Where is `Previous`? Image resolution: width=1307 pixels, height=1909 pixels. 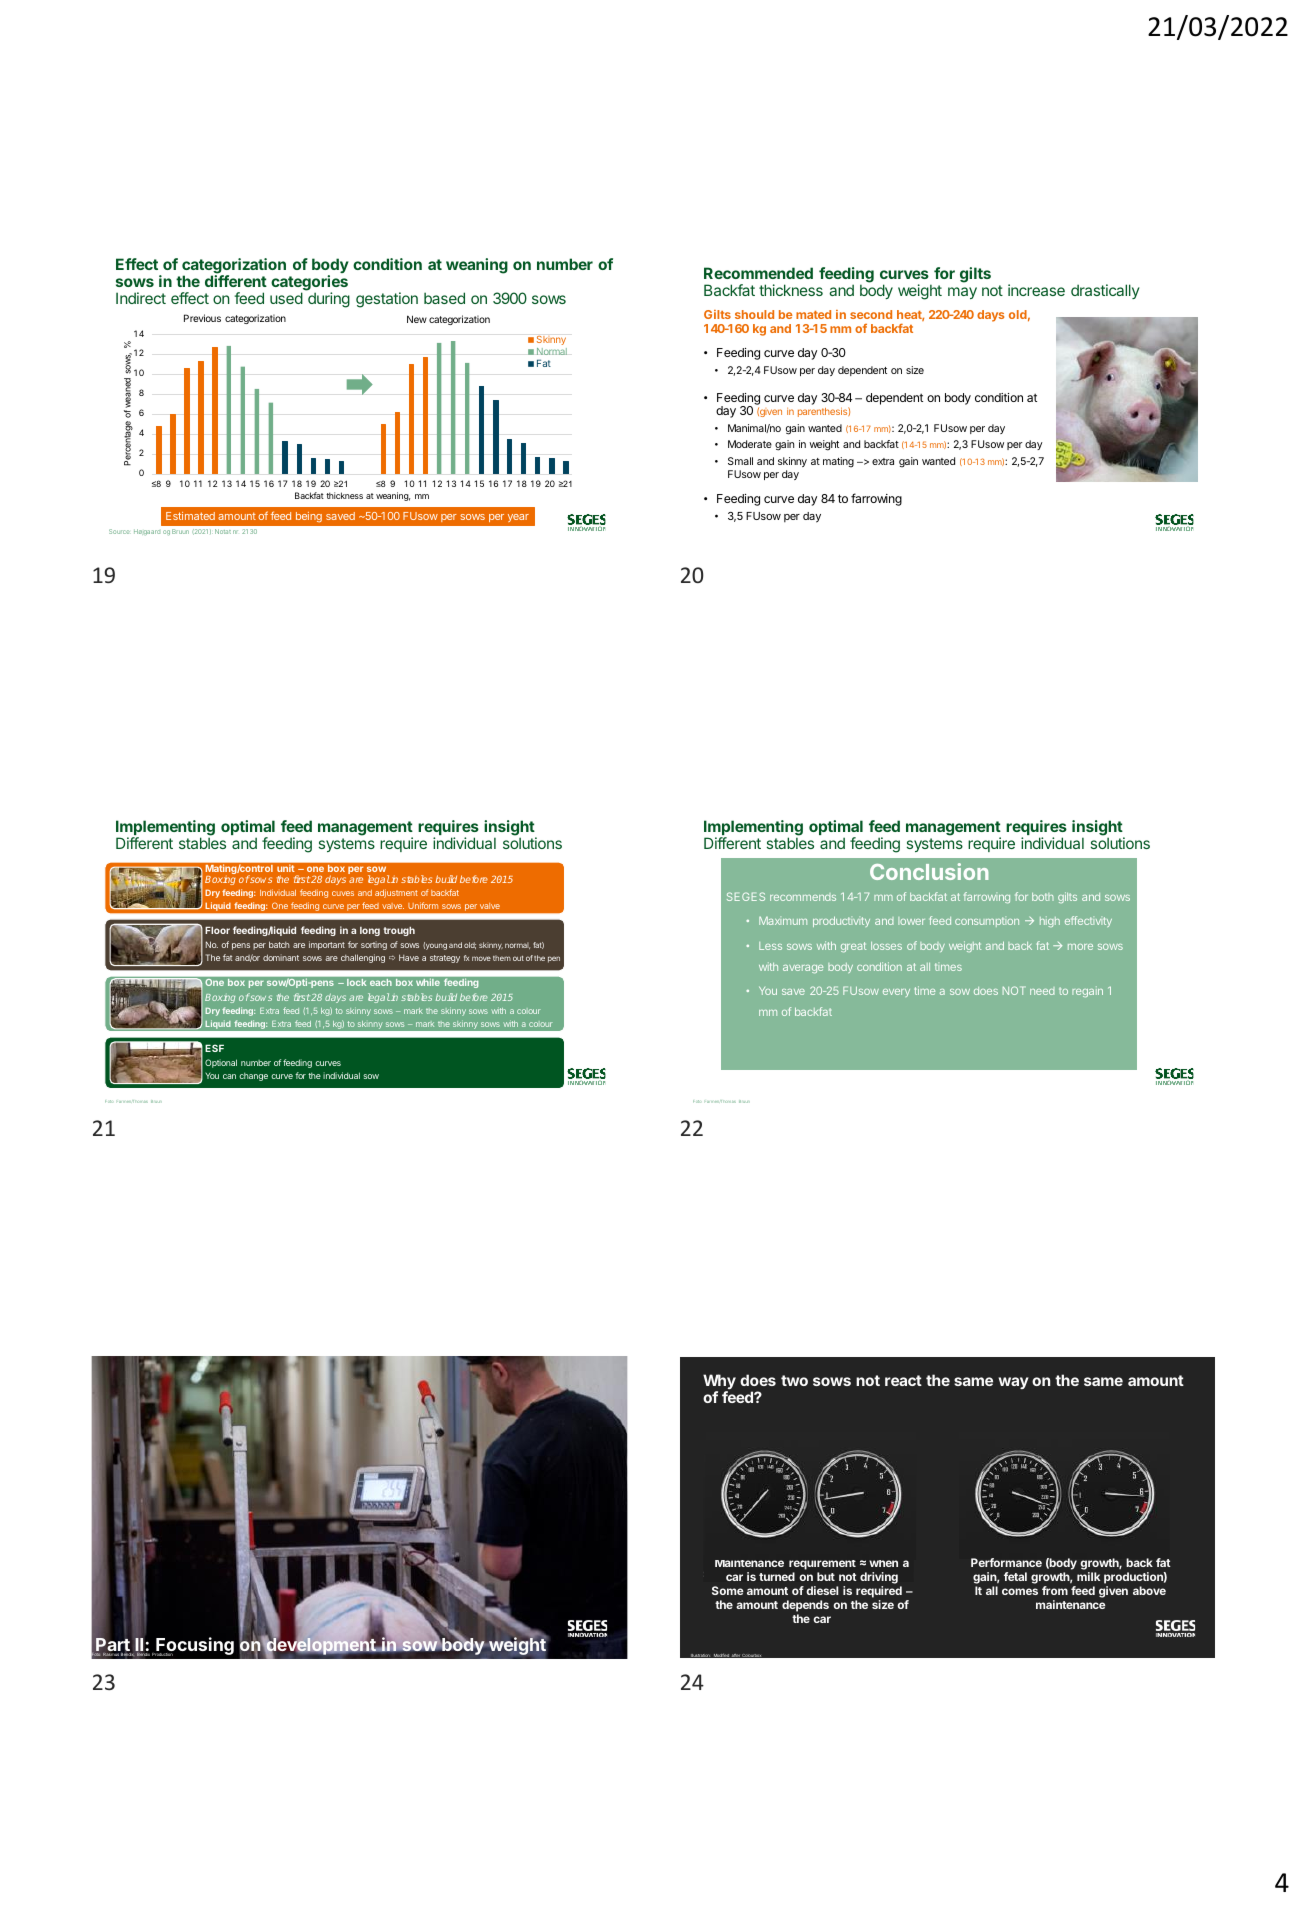
Previous is located at coordinates (202, 318).
